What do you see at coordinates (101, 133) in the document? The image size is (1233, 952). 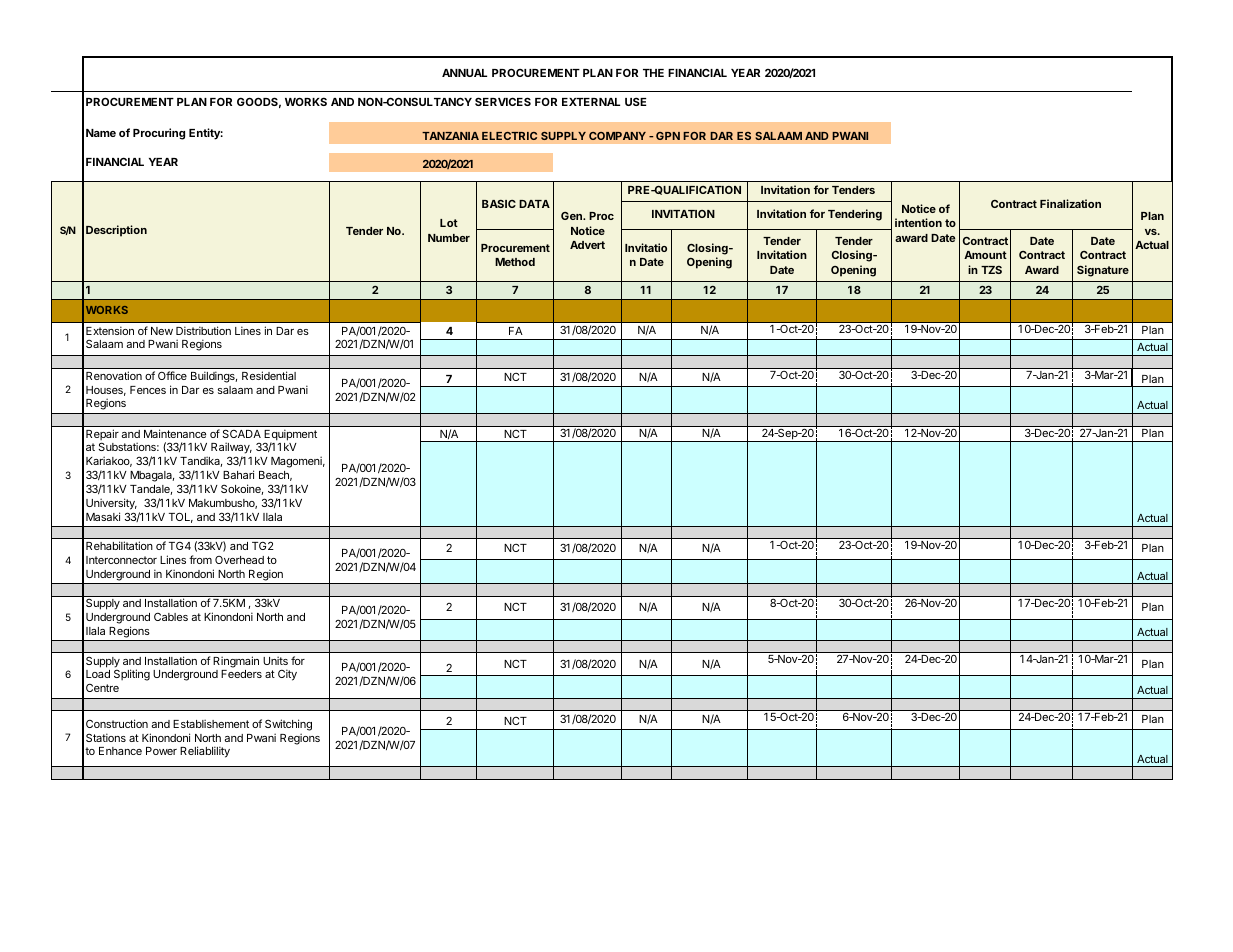 I see `Name` at bounding box center [101, 133].
